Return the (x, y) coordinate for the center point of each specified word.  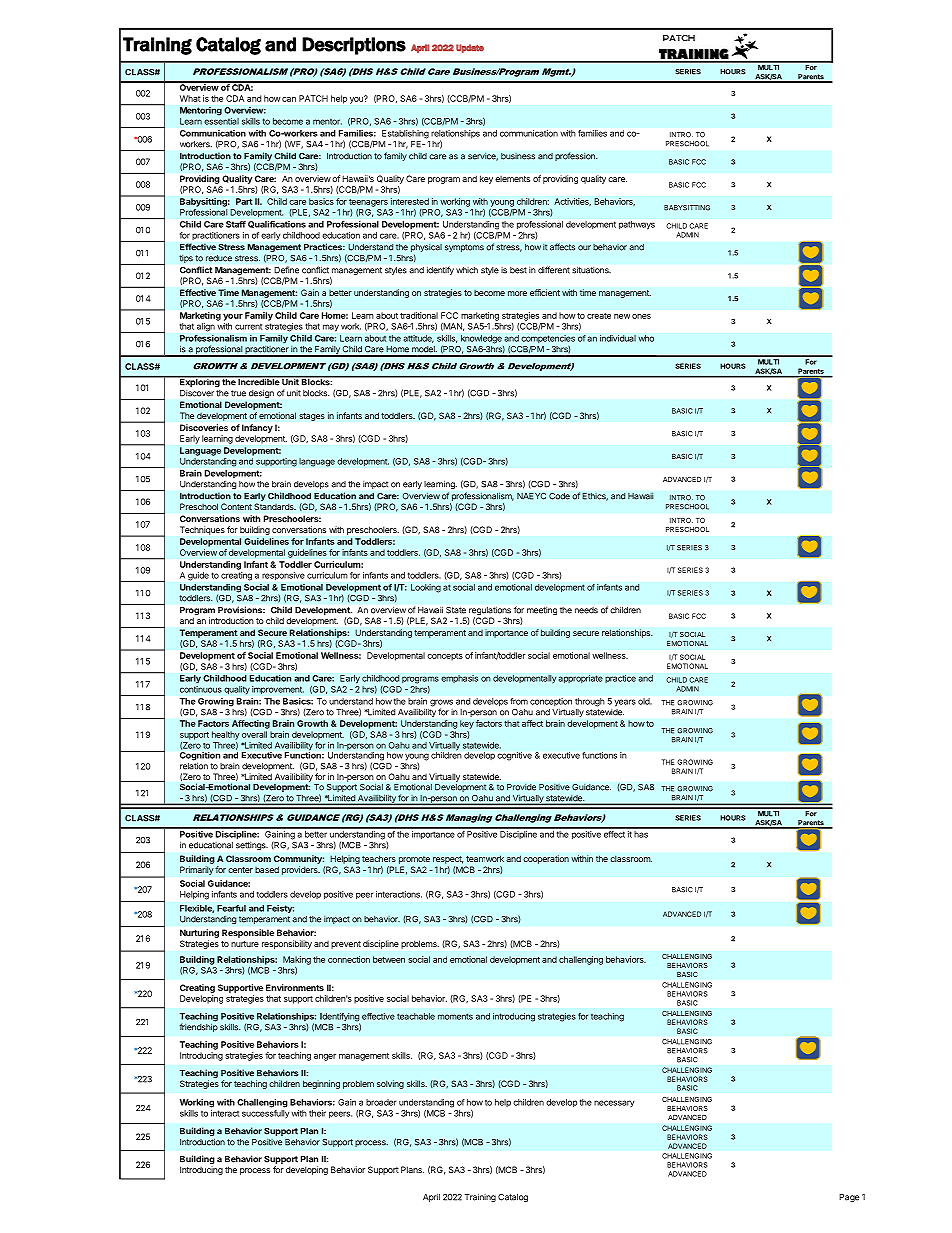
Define (287, 270)
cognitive (514, 756)
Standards (275, 506)
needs (586, 610)
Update (470, 48)
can (289, 99)
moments (455, 1016)
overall (254, 734)
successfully (265, 1114)
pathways (637, 225)
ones (641, 316)
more (517, 293)
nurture (245, 944)
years (625, 703)
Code (559, 496)
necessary (614, 1103)
